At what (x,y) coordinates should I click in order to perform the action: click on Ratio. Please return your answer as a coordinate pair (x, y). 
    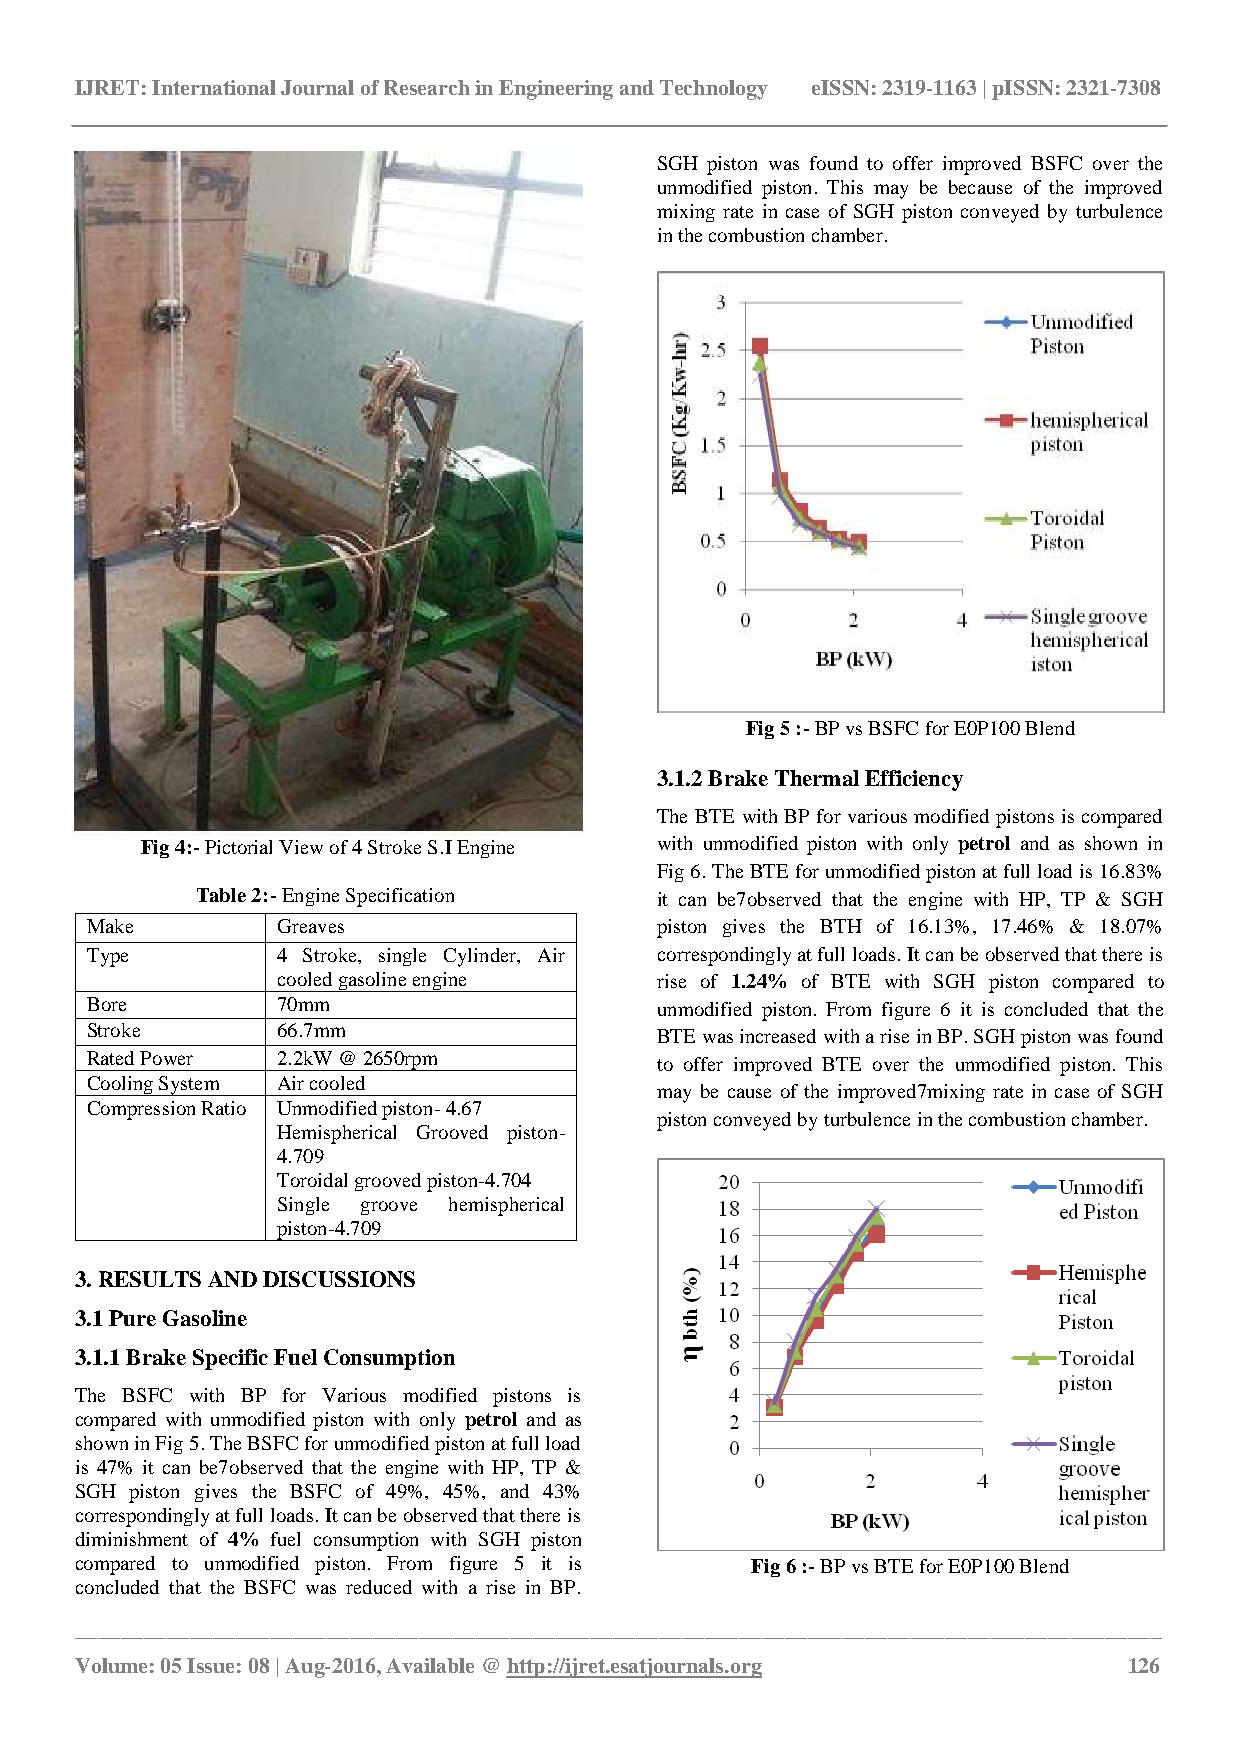
    Looking at the image, I should click on (223, 1108).
